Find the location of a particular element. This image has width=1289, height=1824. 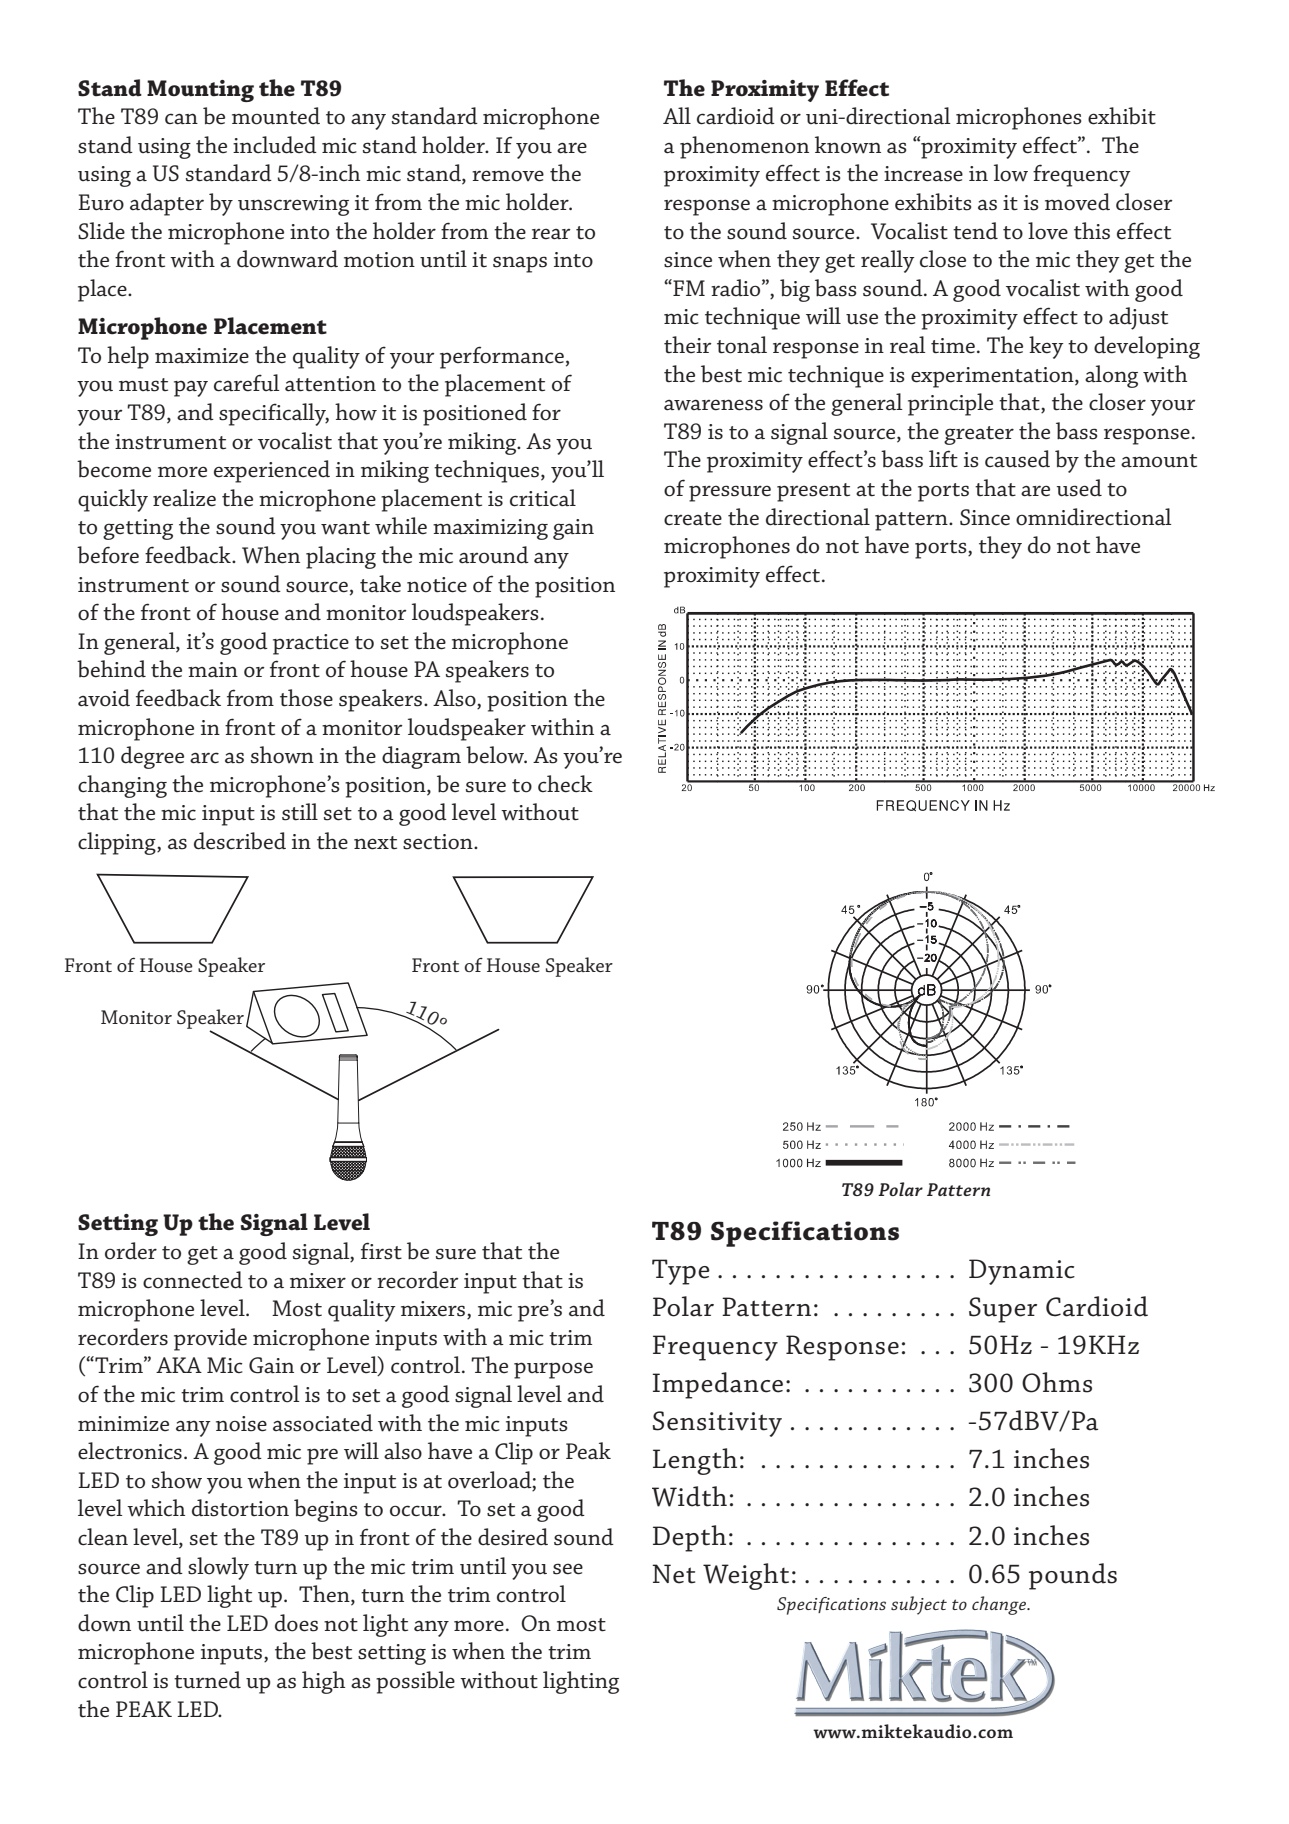

lift is located at coordinates (943, 459).
